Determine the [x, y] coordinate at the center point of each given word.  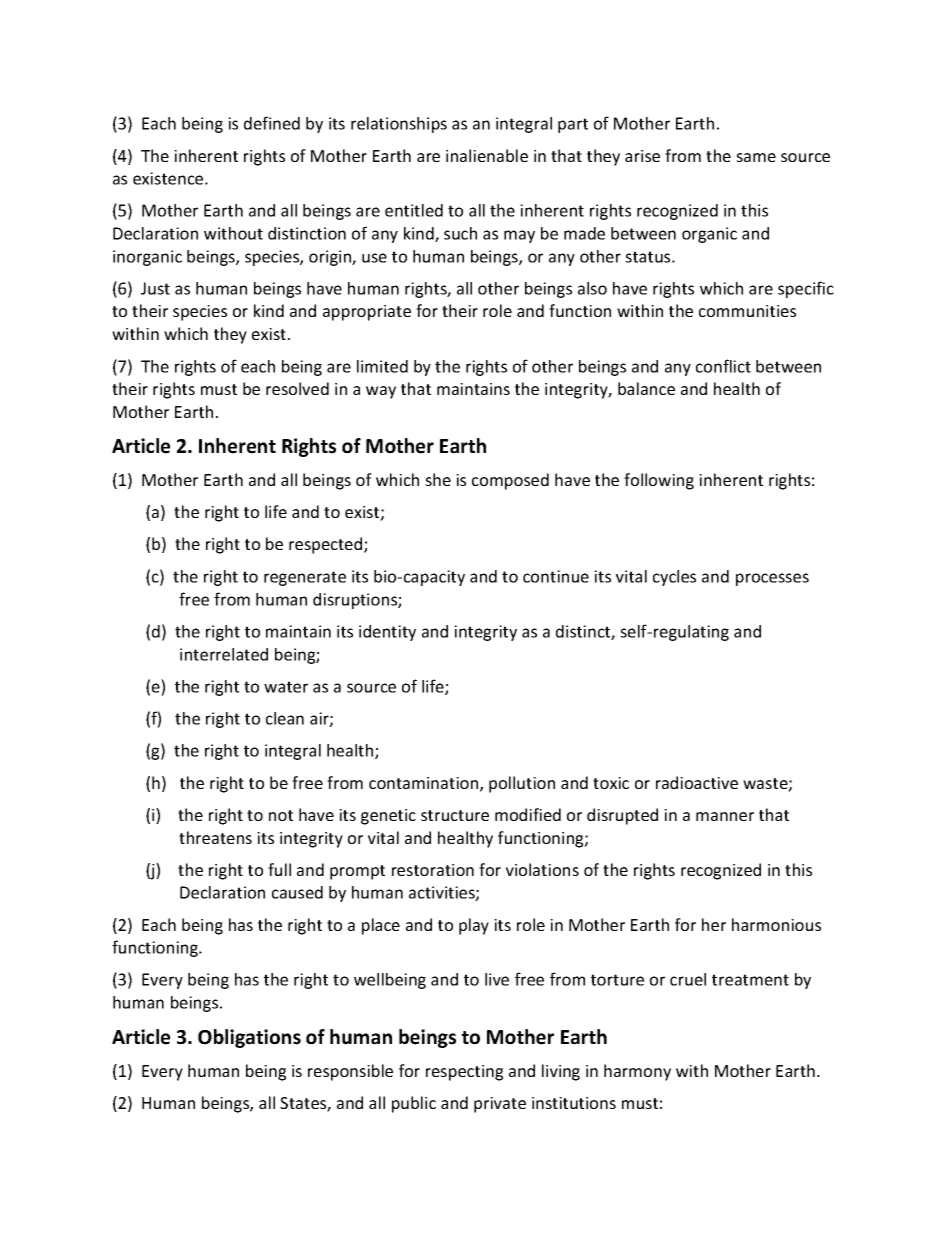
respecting [464, 1073]
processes [772, 579]
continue [556, 576]
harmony [637, 1072]
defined [272, 123]
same [756, 157]
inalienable [487, 155]
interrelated [224, 654]
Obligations [249, 1038]
